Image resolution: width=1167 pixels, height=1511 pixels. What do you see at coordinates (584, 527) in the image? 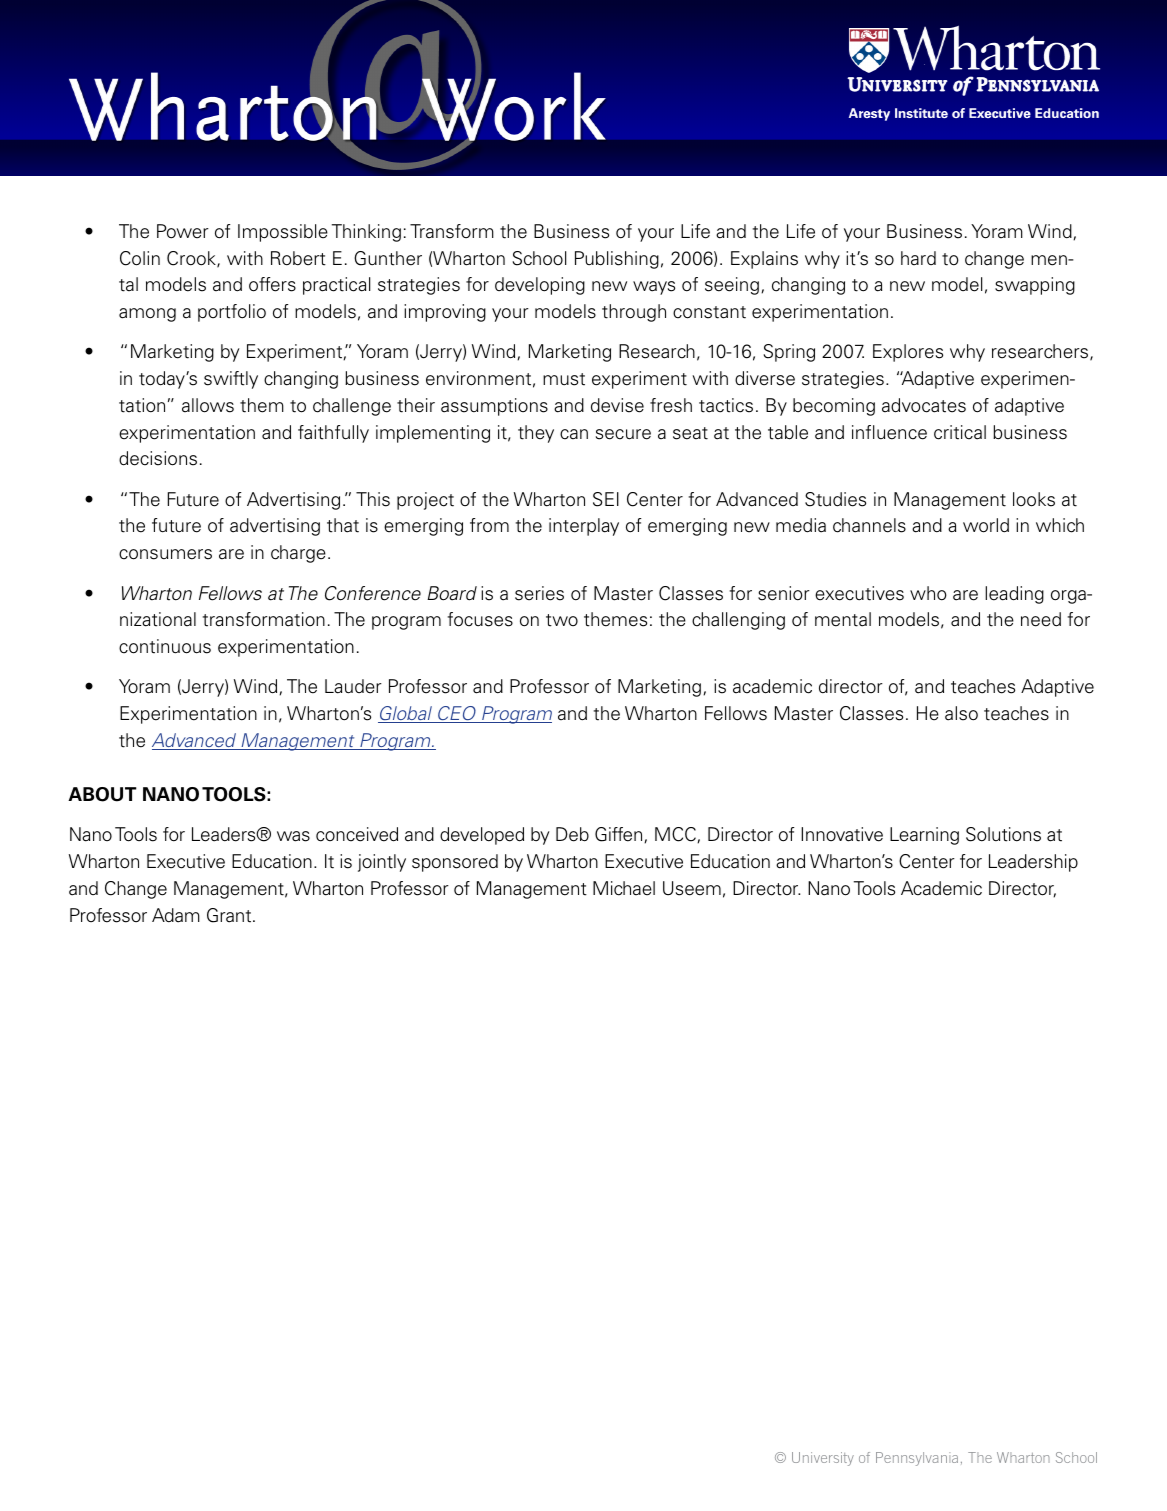
I see `interplay` at bounding box center [584, 527].
